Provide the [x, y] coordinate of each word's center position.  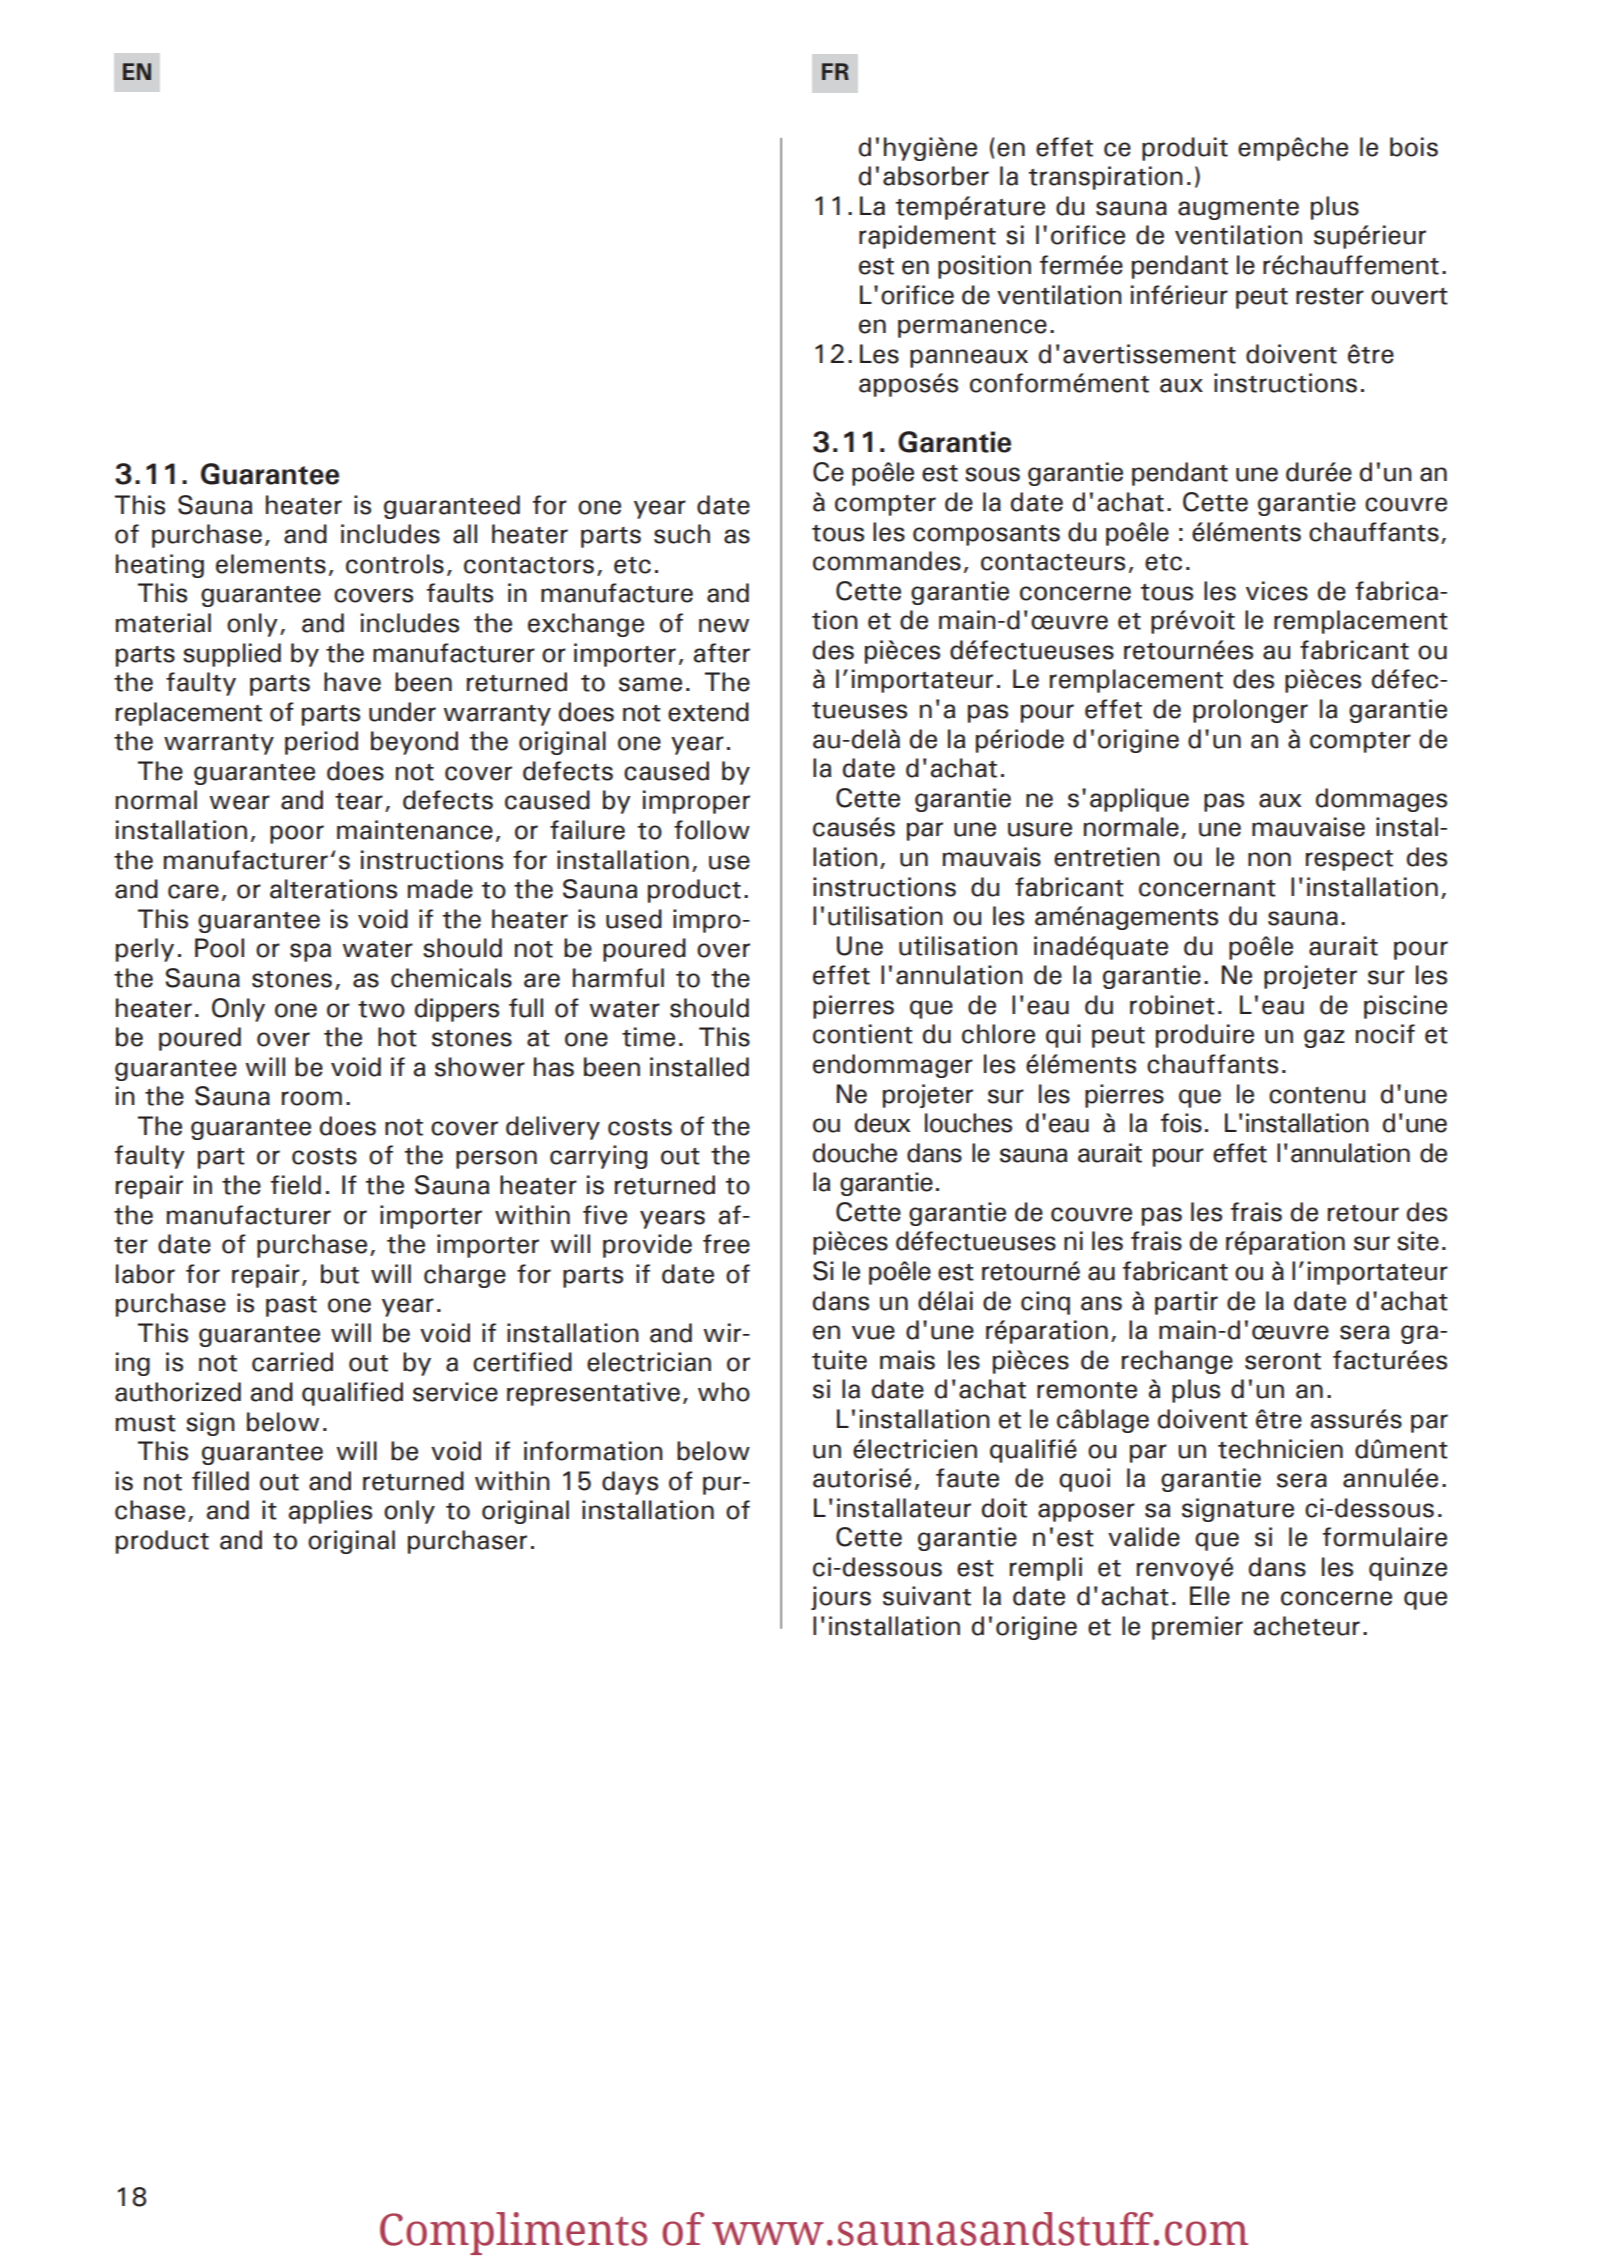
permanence [972, 328]
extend [708, 712]
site [1418, 1241]
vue [873, 1332]
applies [330, 1512]
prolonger [1250, 711]
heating [160, 566]
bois [1414, 147]
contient [863, 1034]
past [291, 1306]
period [321, 743]
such [682, 534]
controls [395, 564]
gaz [1324, 1038]
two [381, 1009]
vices [1277, 591]
